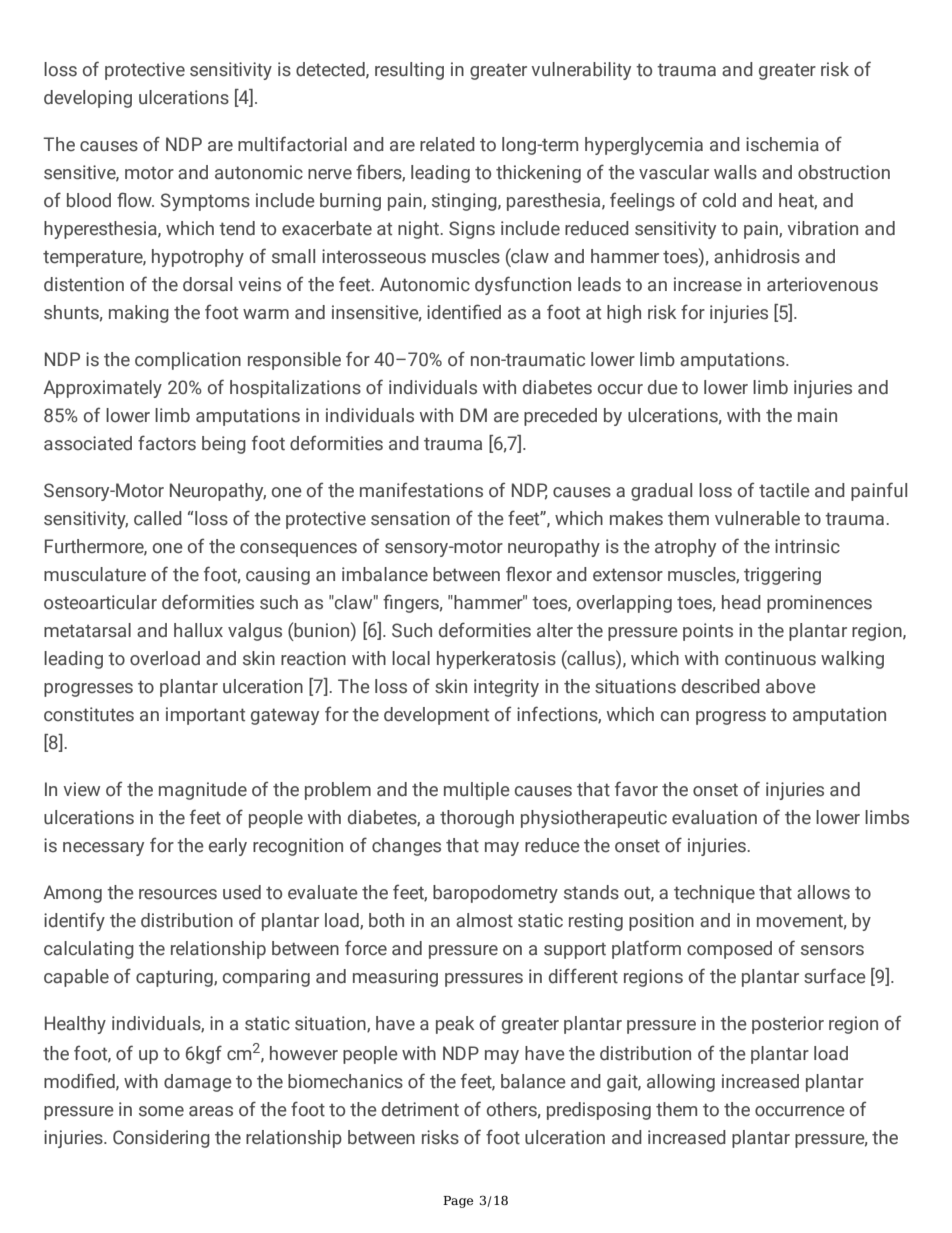 The height and width of the document is (1233, 952). Describe the element at coordinates (458, 1202) in the document. I see `Page` at that location.
